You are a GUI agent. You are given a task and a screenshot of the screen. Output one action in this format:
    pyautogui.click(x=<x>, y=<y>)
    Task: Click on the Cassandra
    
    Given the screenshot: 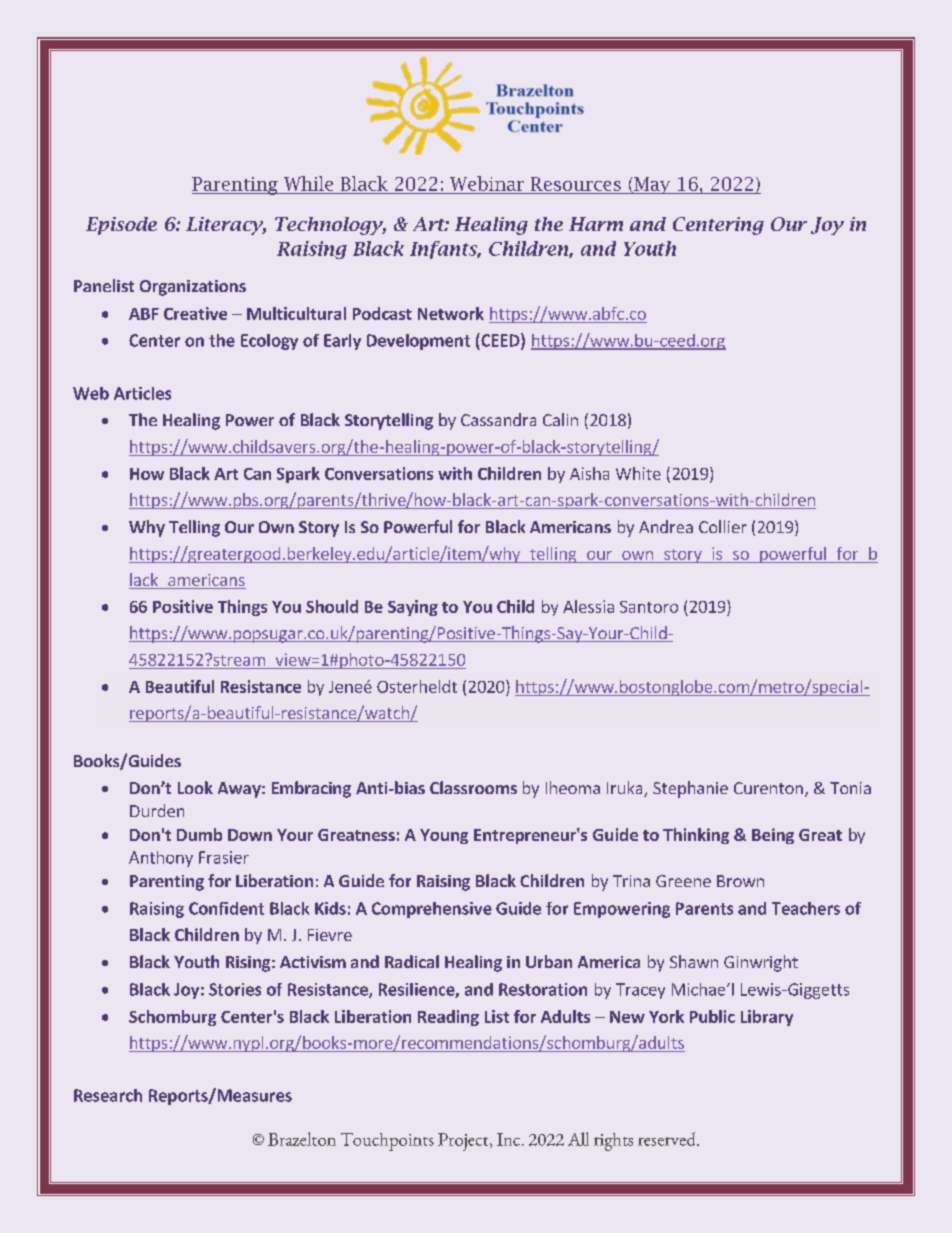 What is the action you would take?
    pyautogui.click(x=498, y=419)
